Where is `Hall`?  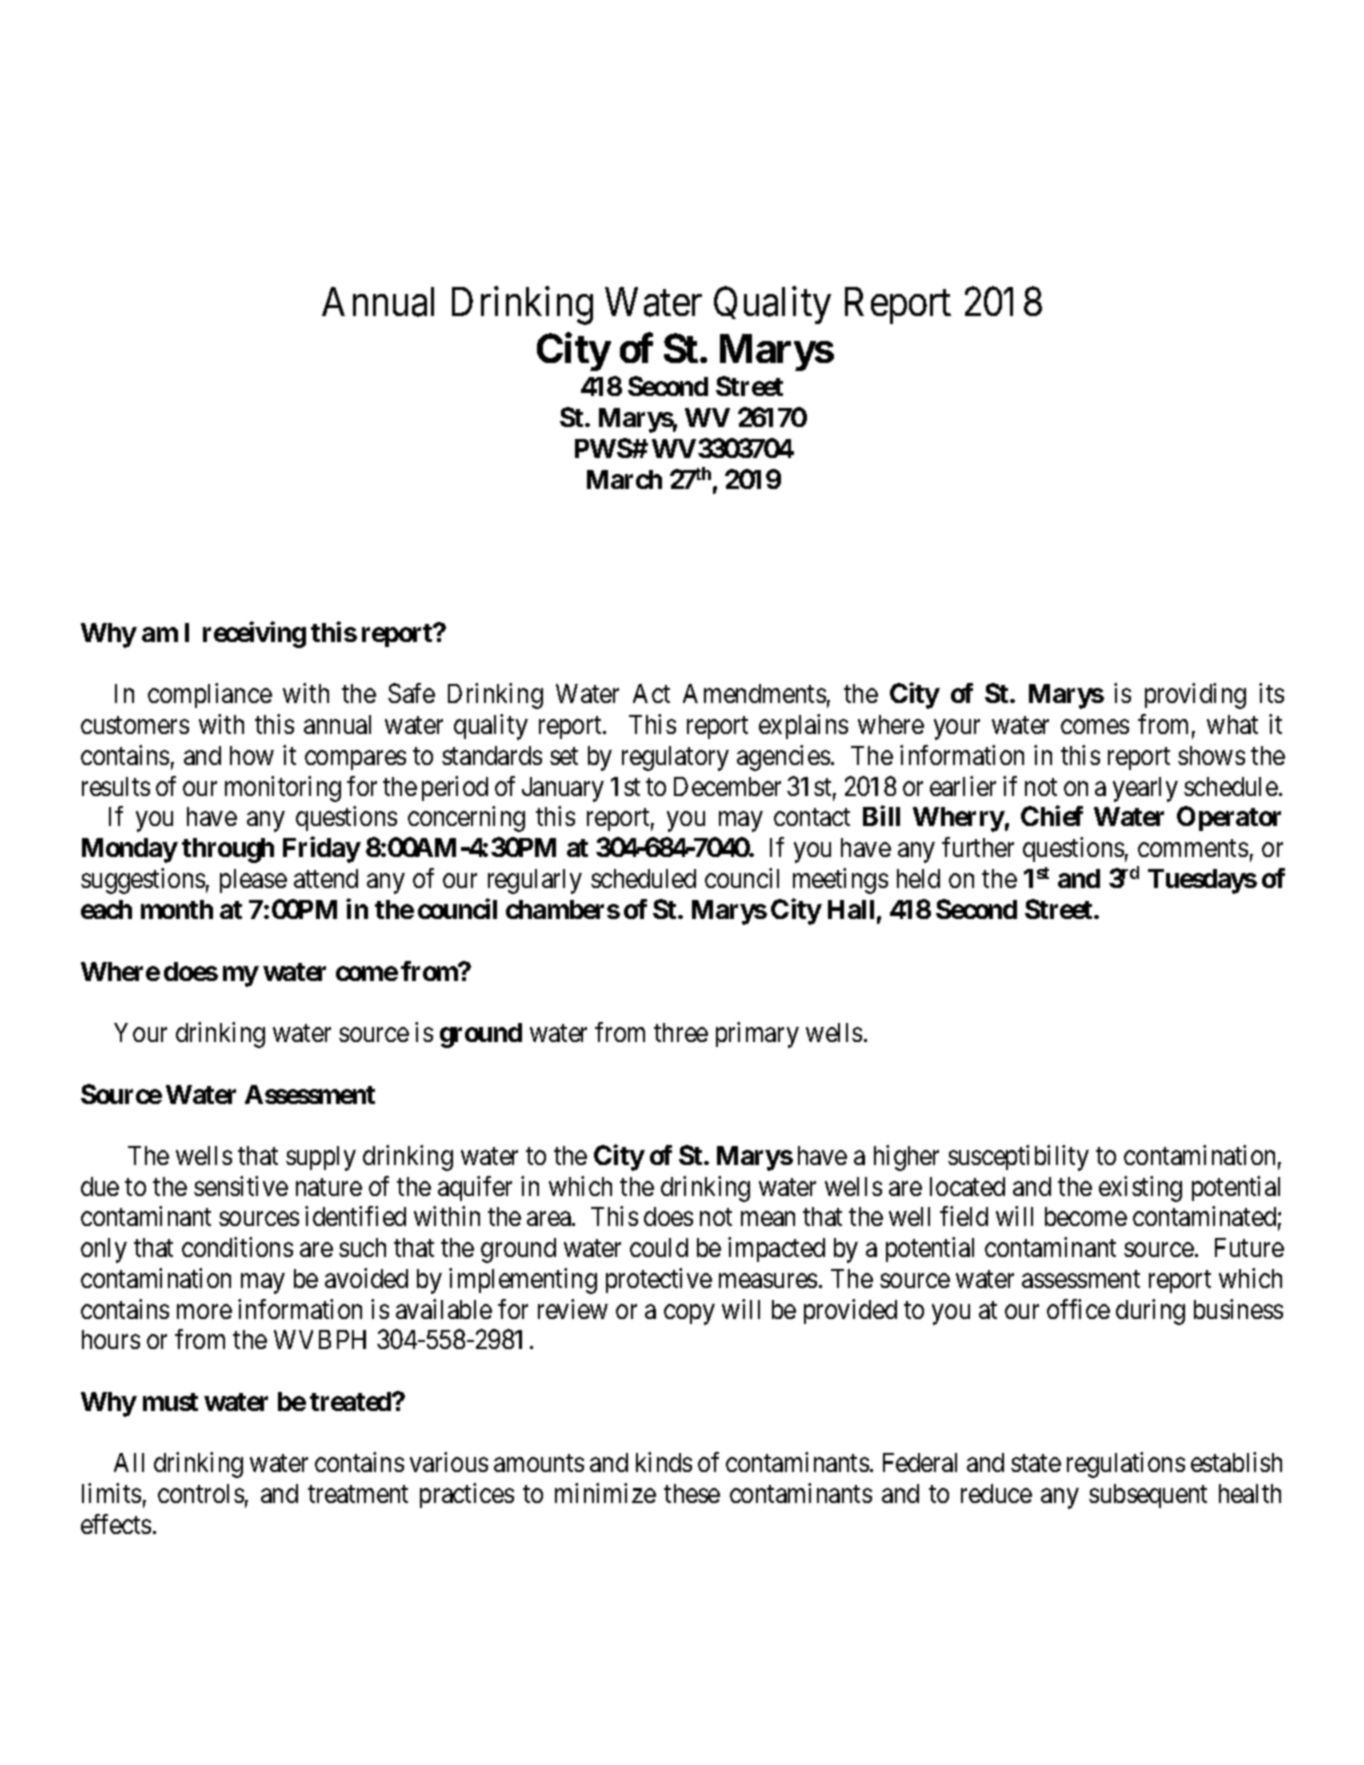 Hall is located at coordinates (851, 909).
